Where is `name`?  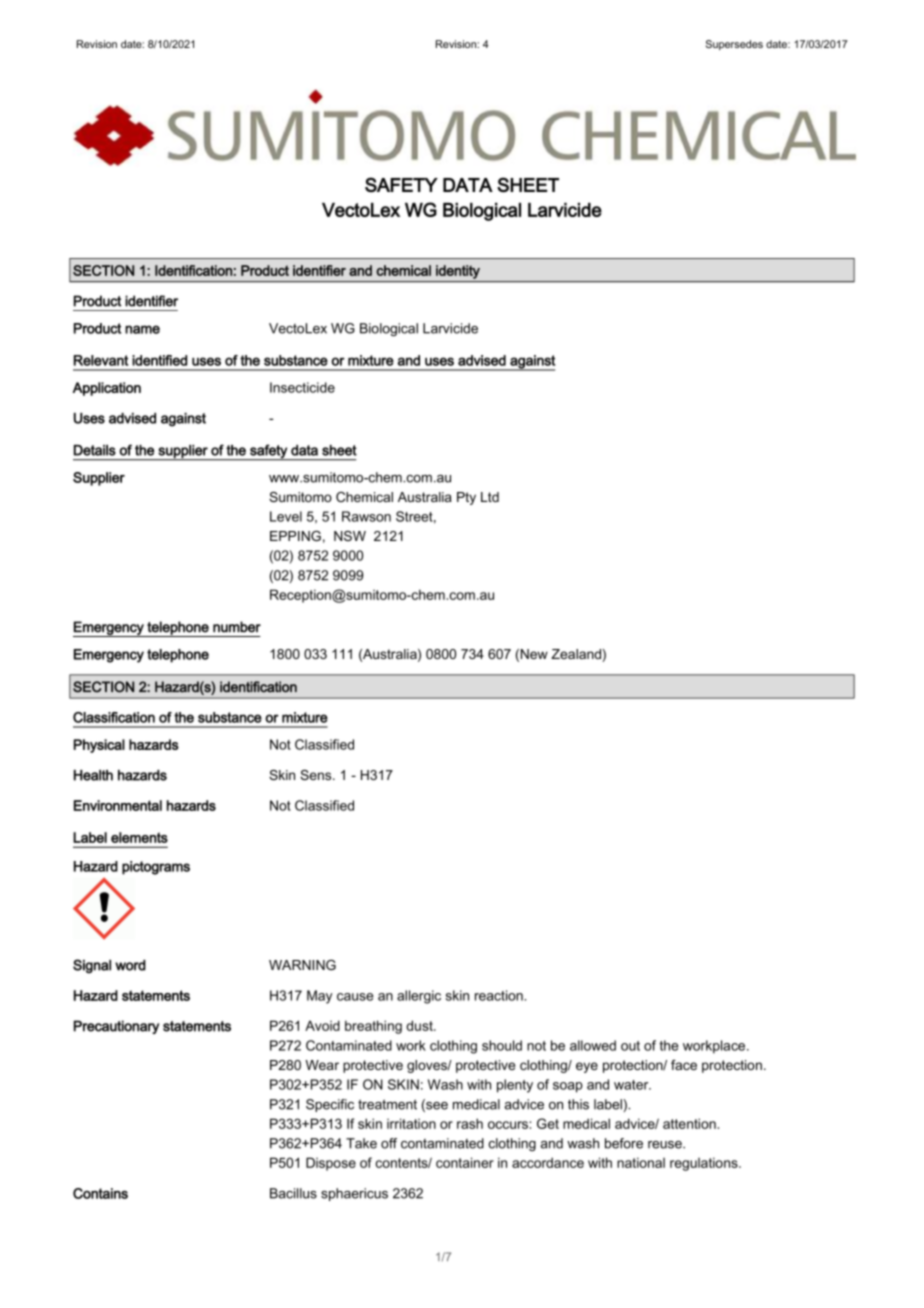
name is located at coordinates (142, 329).
